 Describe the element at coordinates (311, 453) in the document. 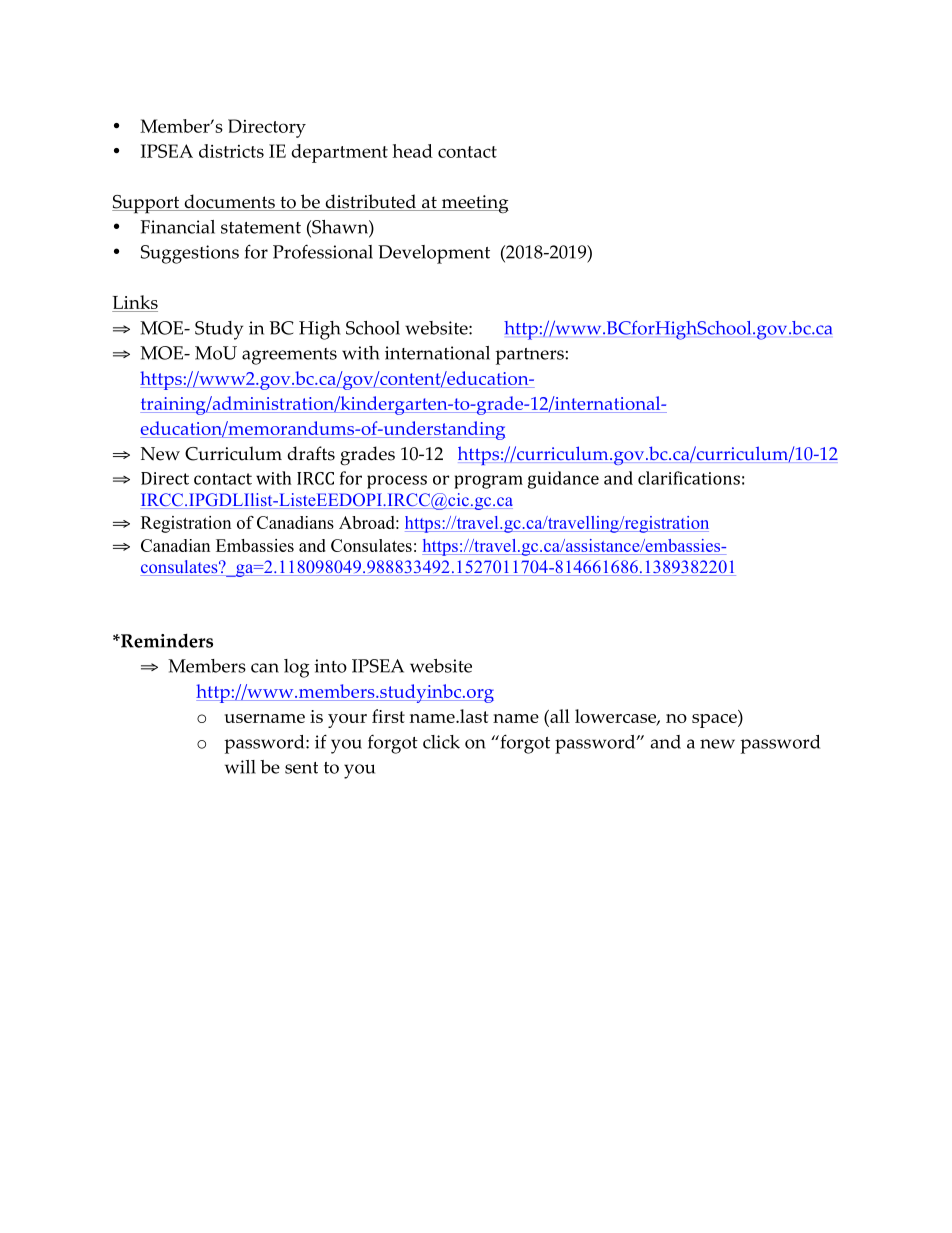

I see `drafts` at that location.
